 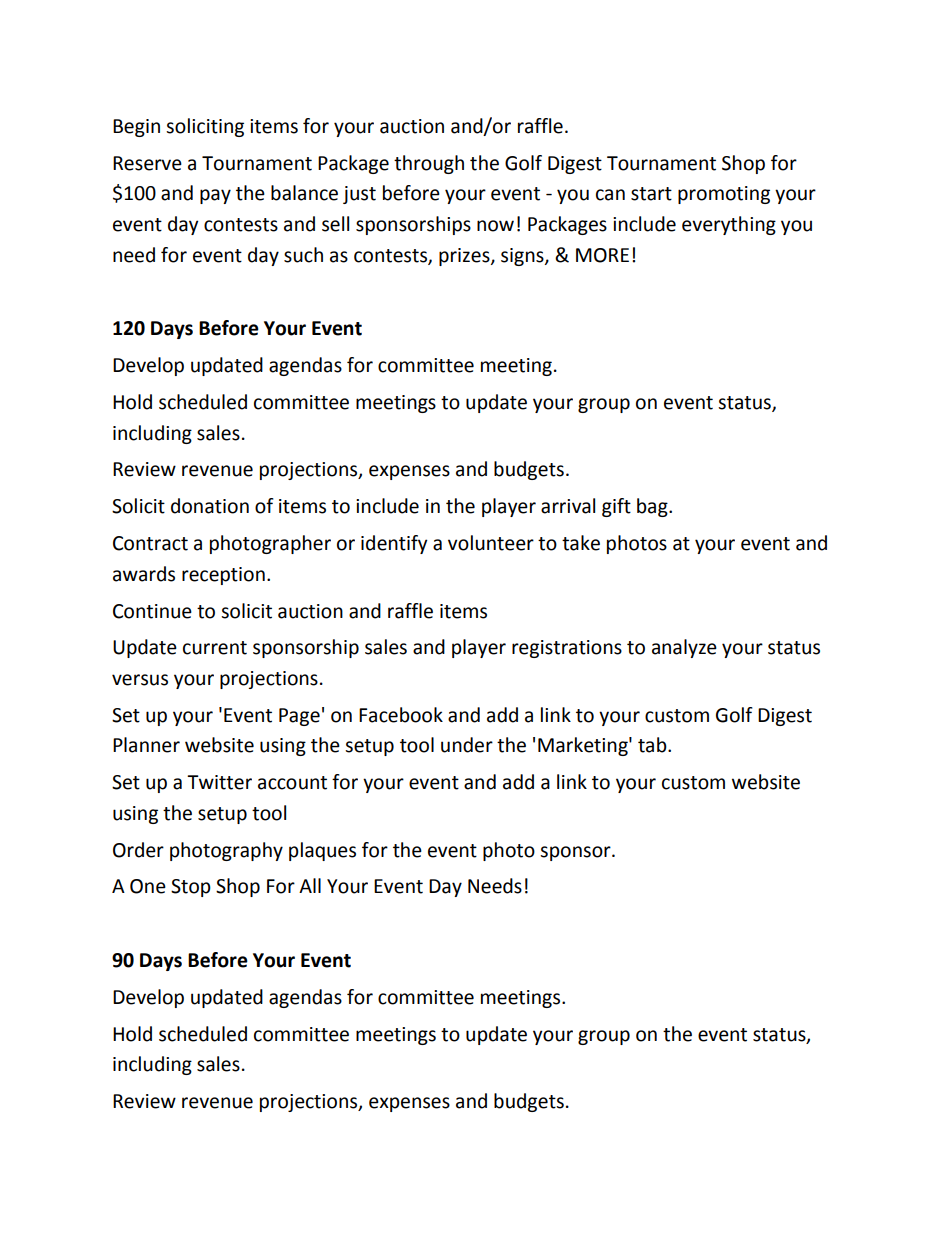 I want to click on Stop, so click(x=191, y=888).
